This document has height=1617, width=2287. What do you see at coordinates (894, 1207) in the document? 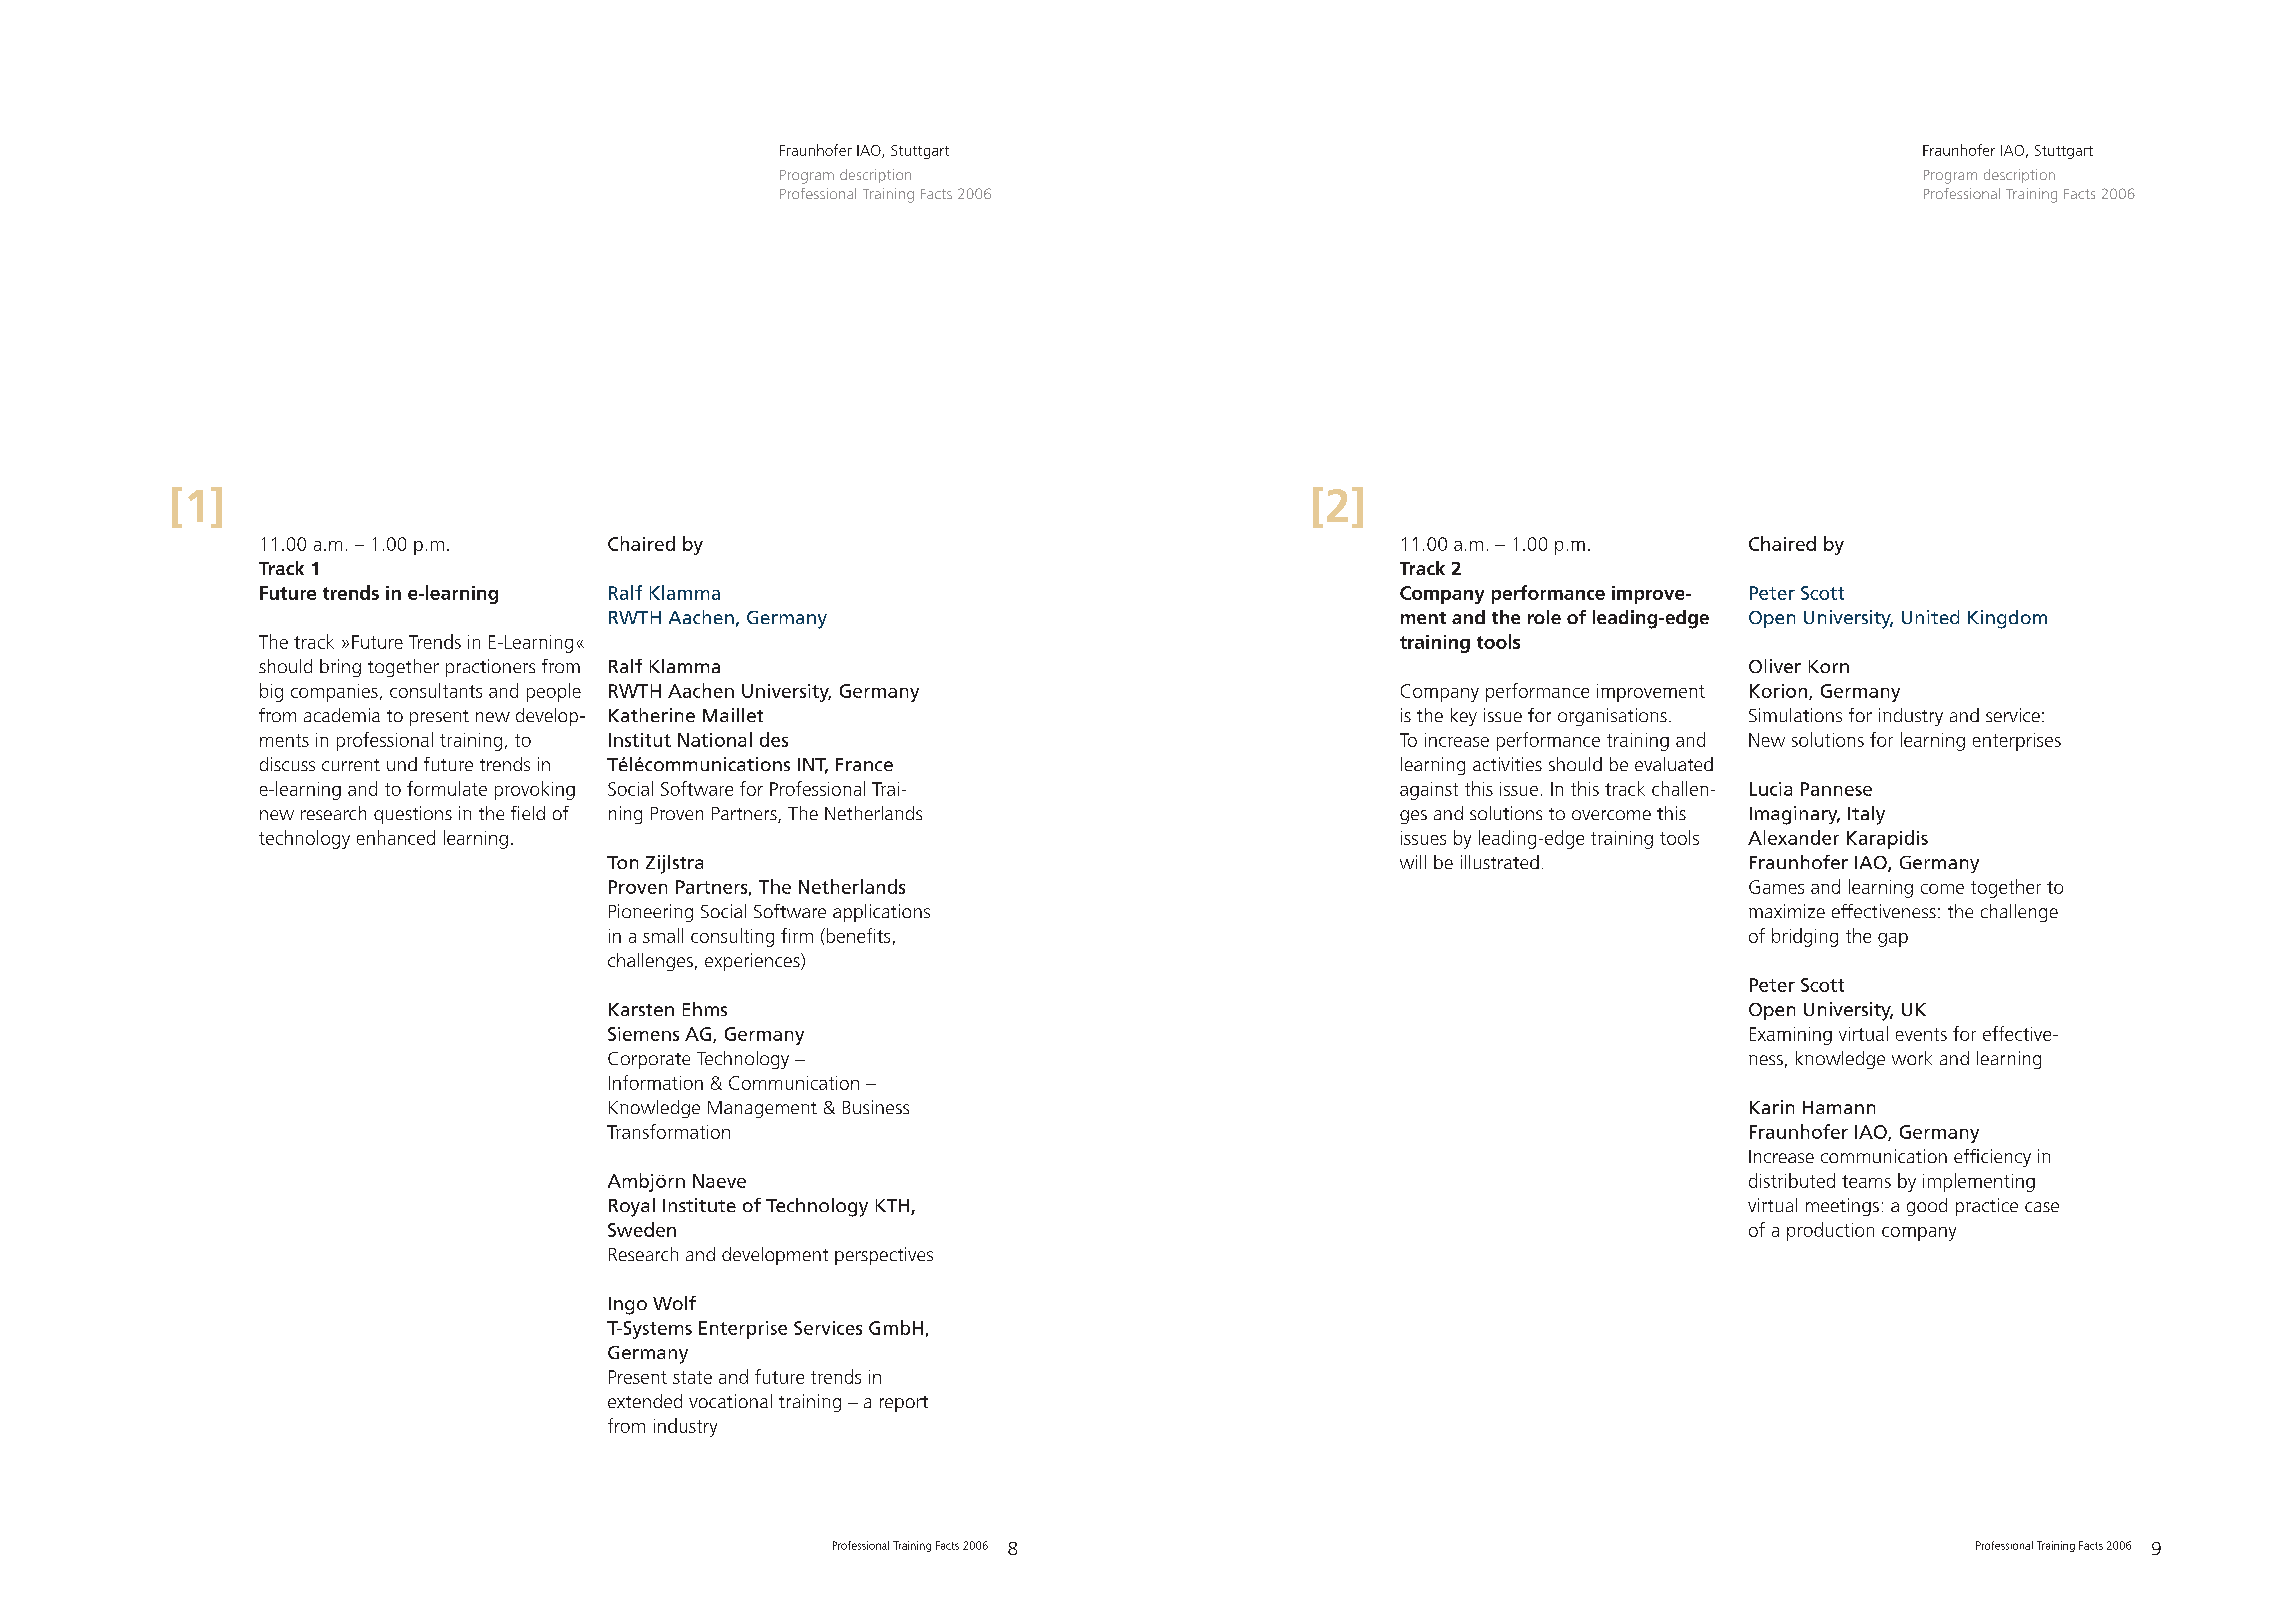
I see `KTH` at bounding box center [894, 1207].
